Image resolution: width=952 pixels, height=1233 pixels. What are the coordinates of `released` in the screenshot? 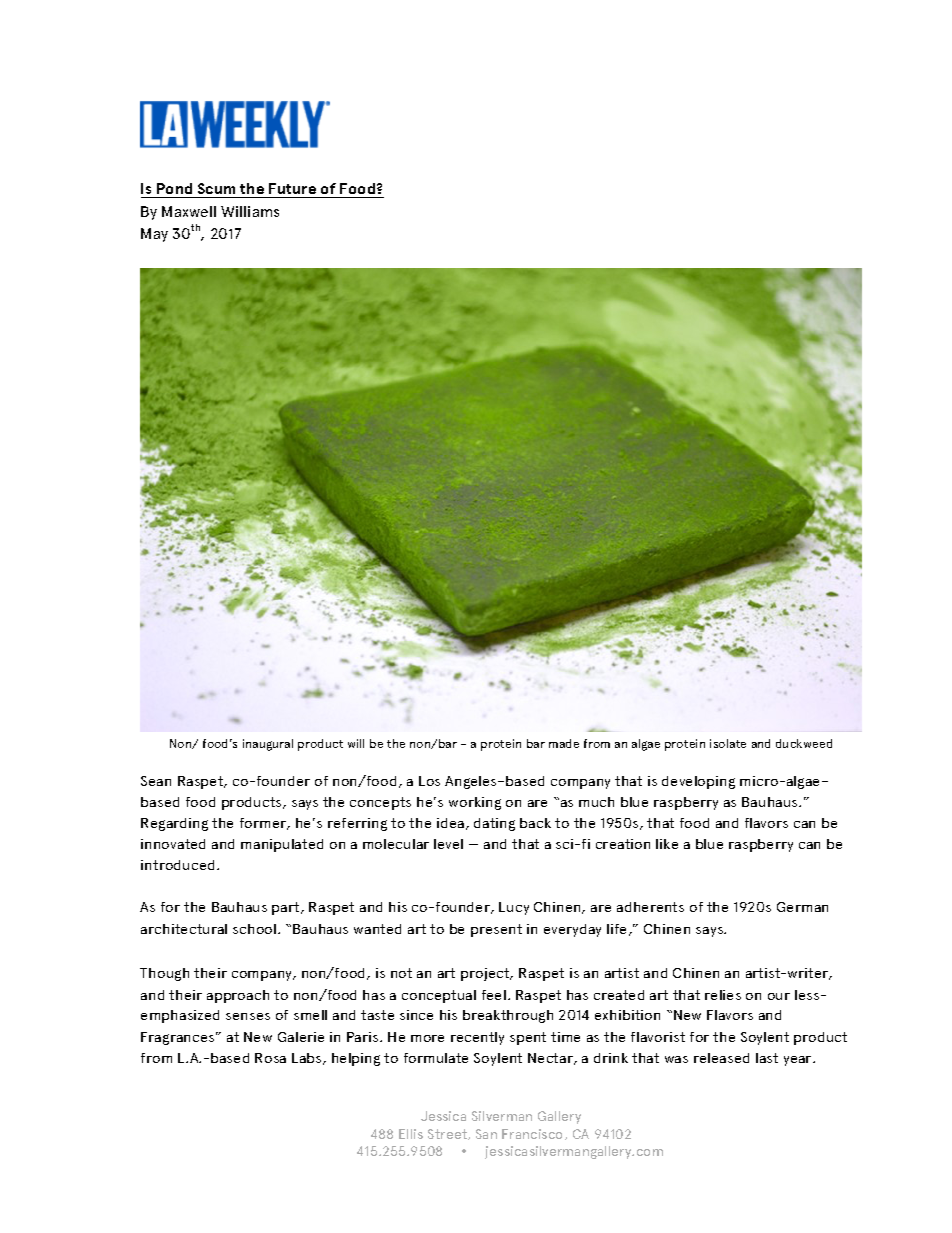 It's located at (721, 1058).
